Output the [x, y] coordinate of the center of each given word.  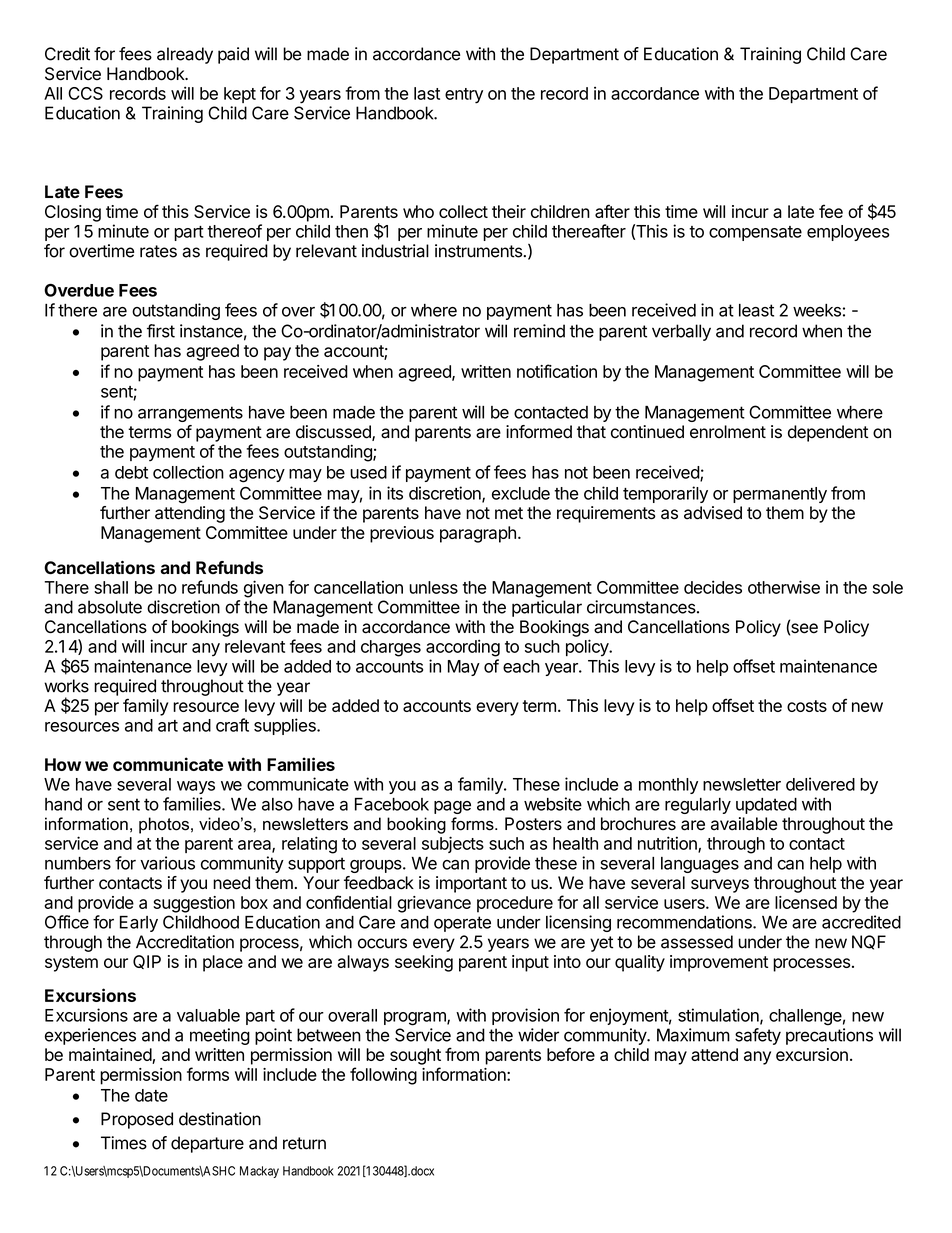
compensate [755, 233]
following [383, 1076]
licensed [806, 902]
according [463, 648]
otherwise [784, 587]
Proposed [137, 1120]
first [161, 331]
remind [539, 331]
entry [464, 96]
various [167, 863]
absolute [110, 607]
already [185, 55]
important [471, 884]
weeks [817, 310]
